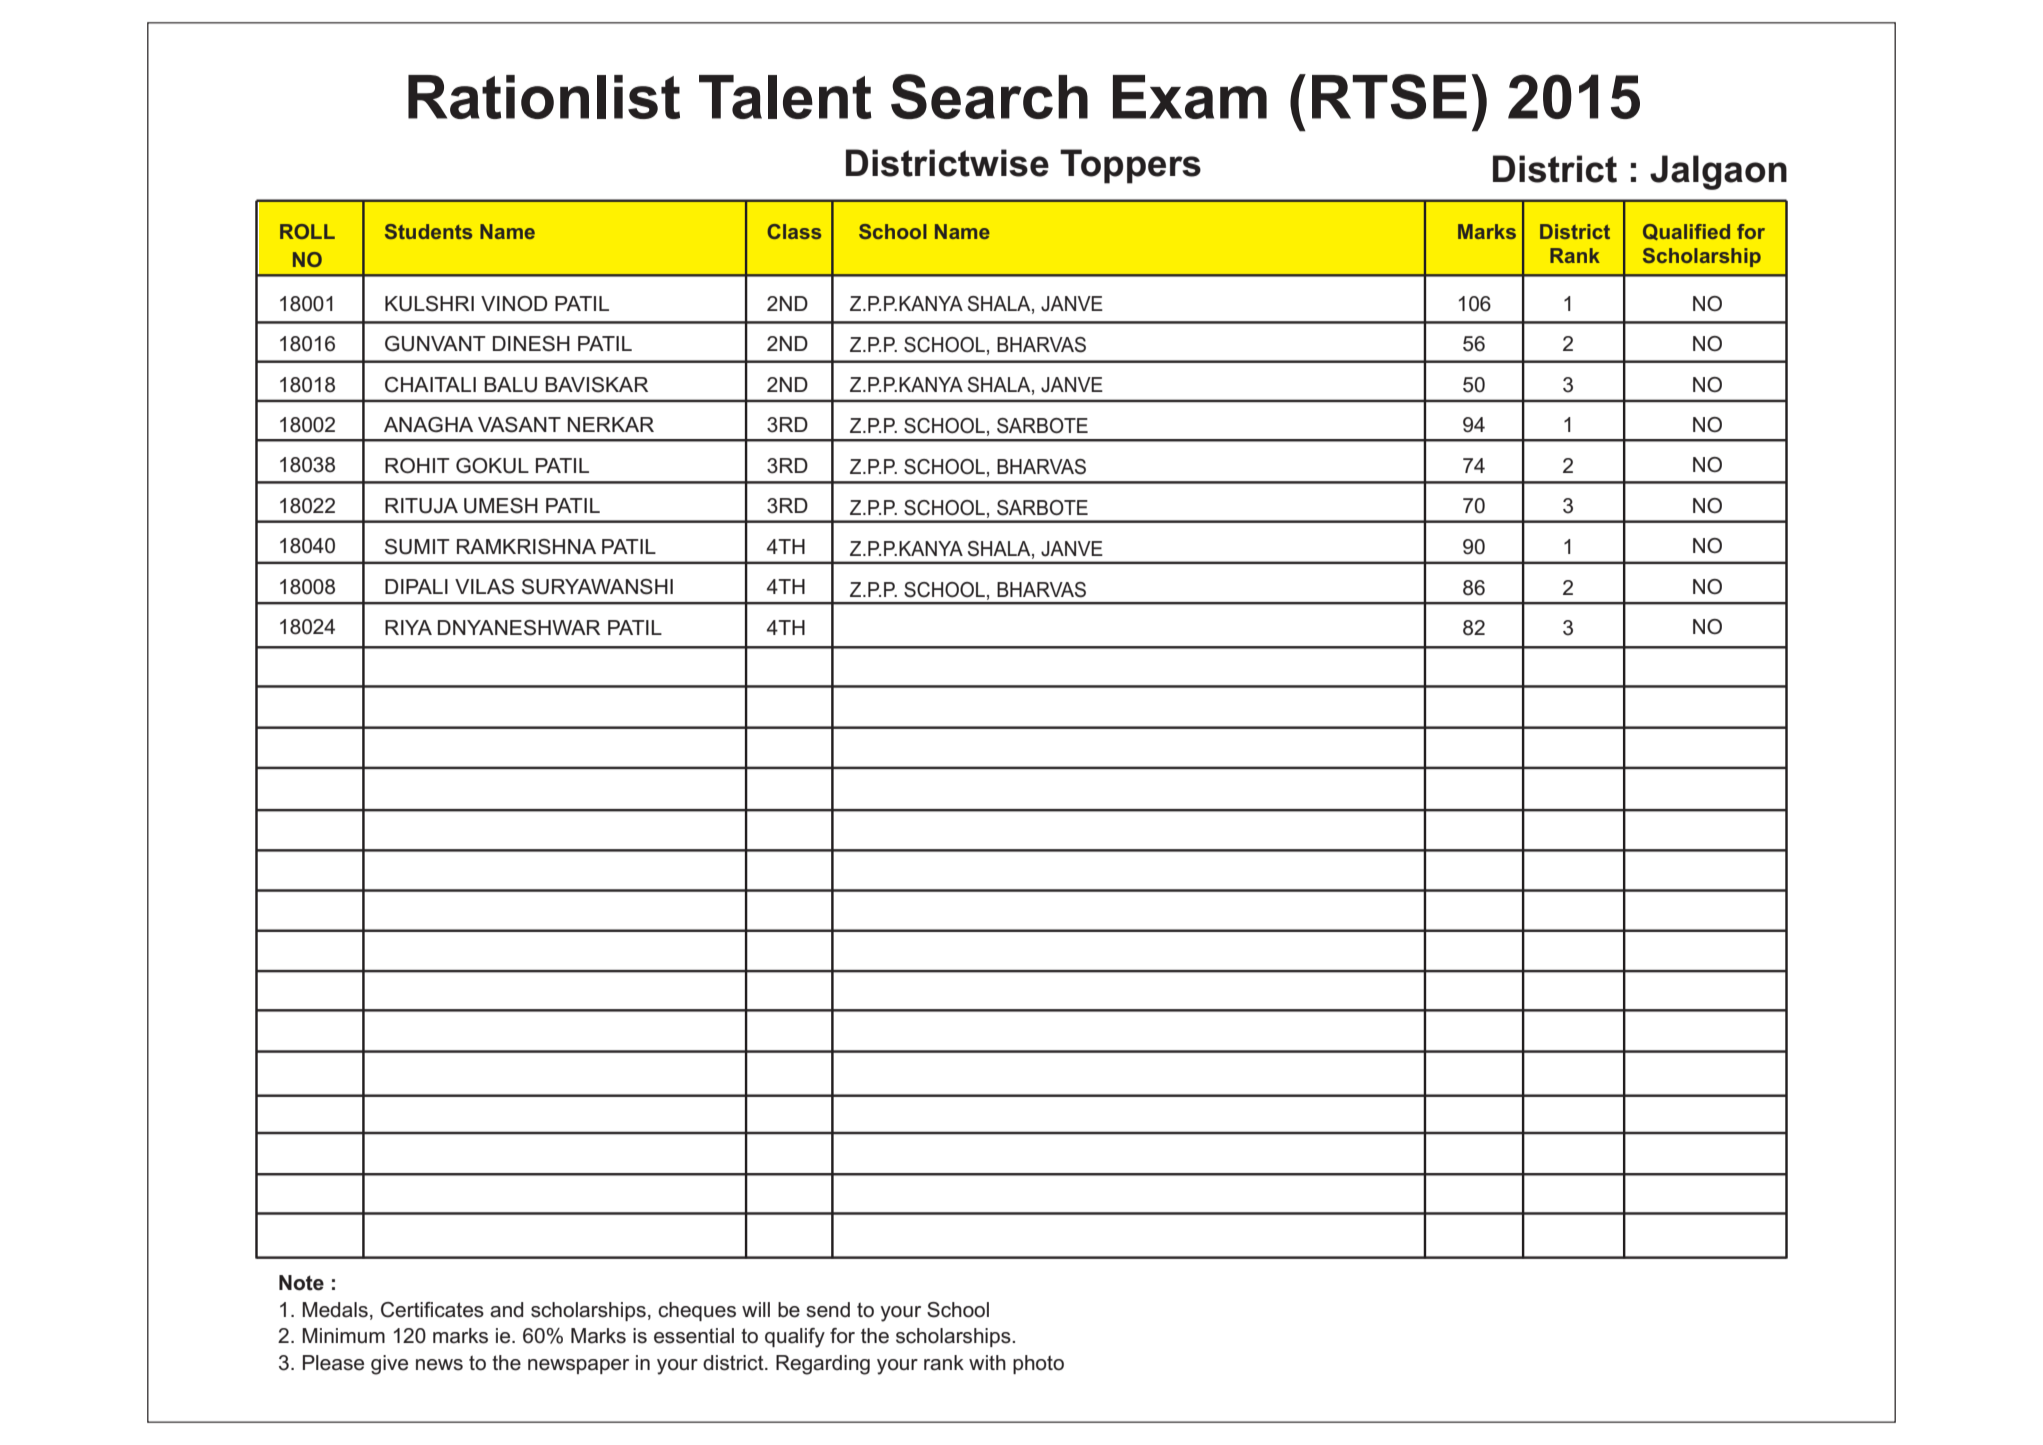 The height and width of the document is (1445, 2043). Describe the element at coordinates (1686, 232) in the document. I see `Qualified` at that location.
